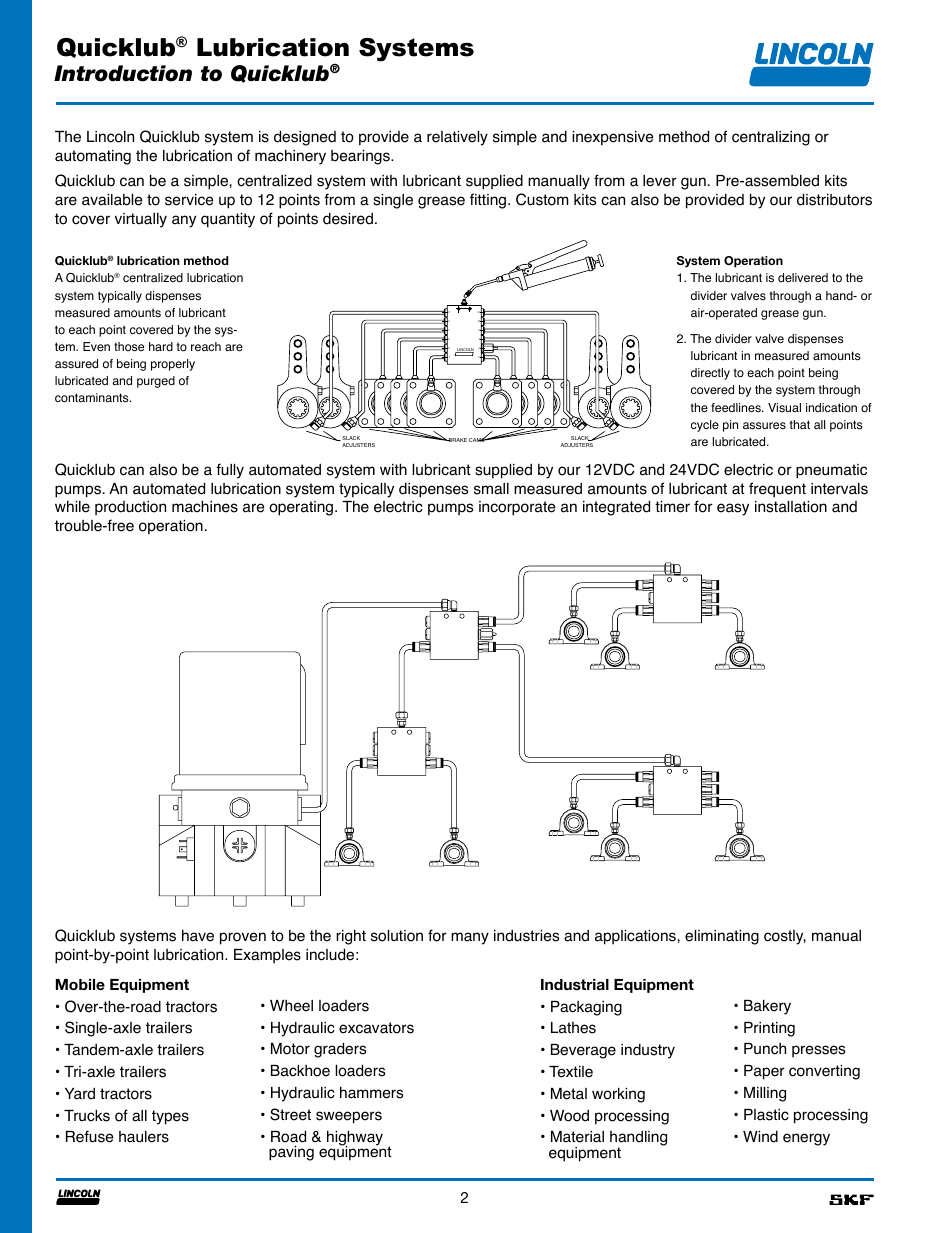 This screenshot has height=1233, width=952. What do you see at coordinates (123, 73) in the screenshot?
I see `Introduction` at bounding box center [123, 73].
